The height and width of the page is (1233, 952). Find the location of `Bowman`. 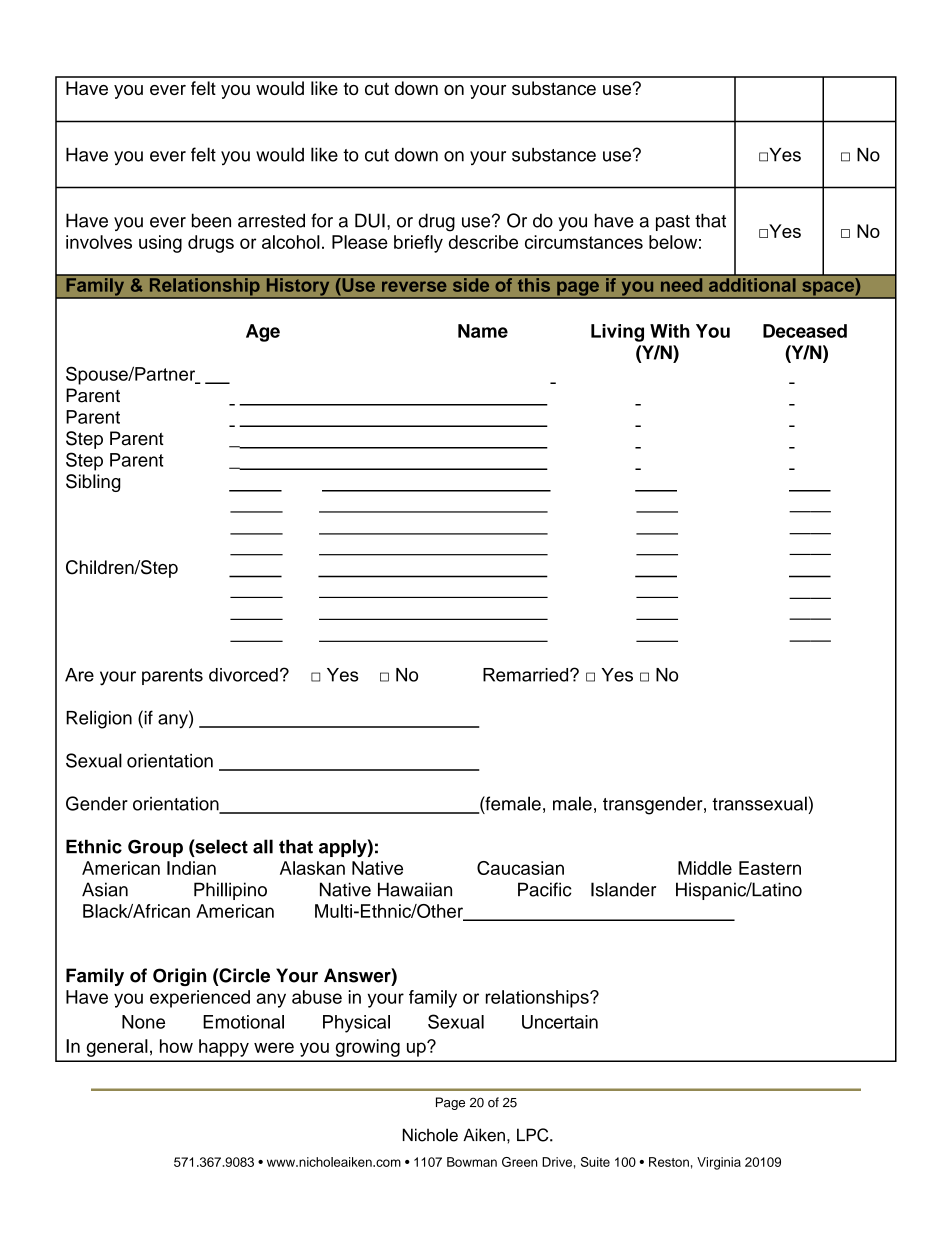

Bowman is located at coordinates (472, 1162).
